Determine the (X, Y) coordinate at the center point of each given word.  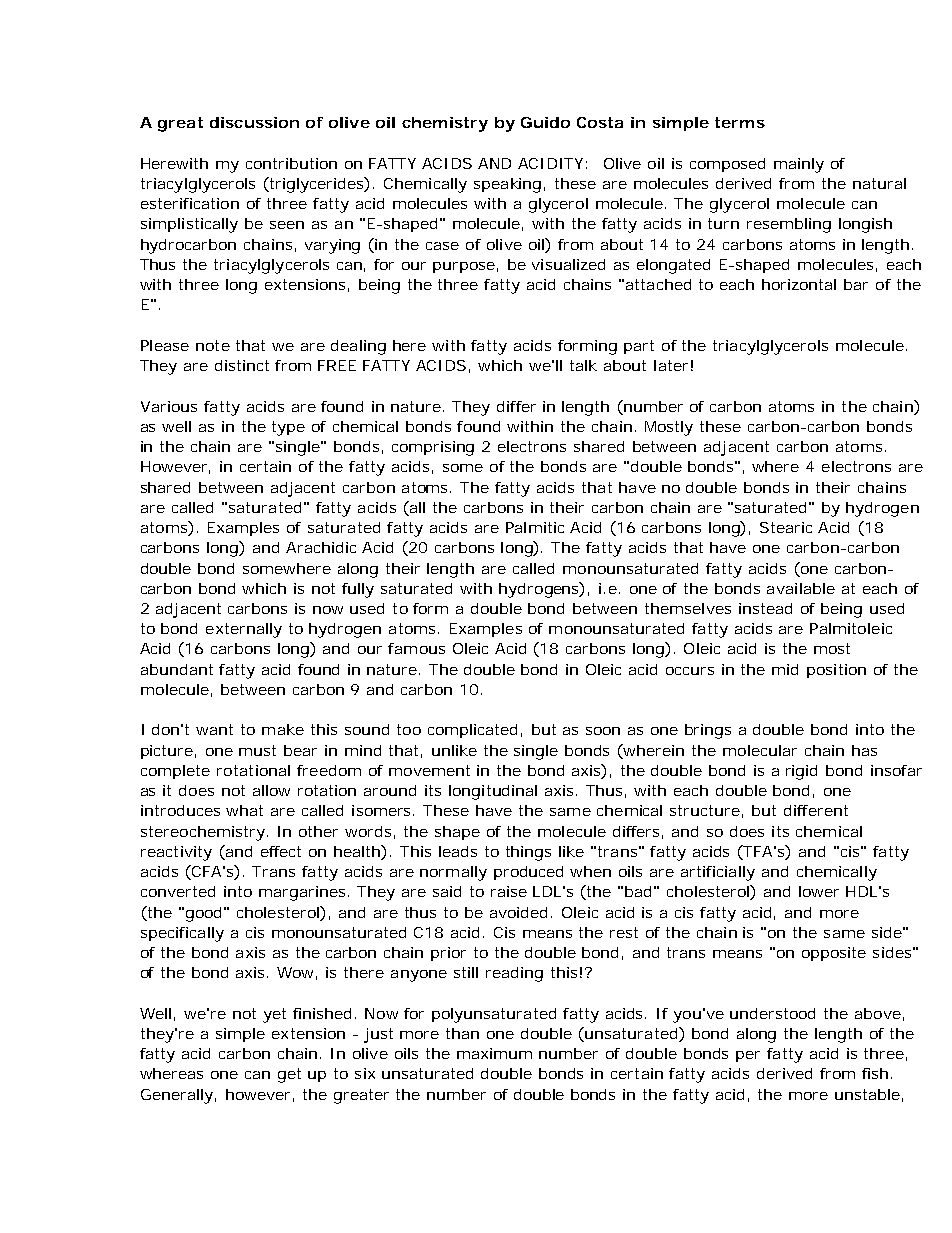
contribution (291, 163)
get (289, 1075)
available (801, 588)
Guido (545, 122)
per (748, 1056)
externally (244, 630)
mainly (799, 165)
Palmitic (535, 527)
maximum (494, 1053)
